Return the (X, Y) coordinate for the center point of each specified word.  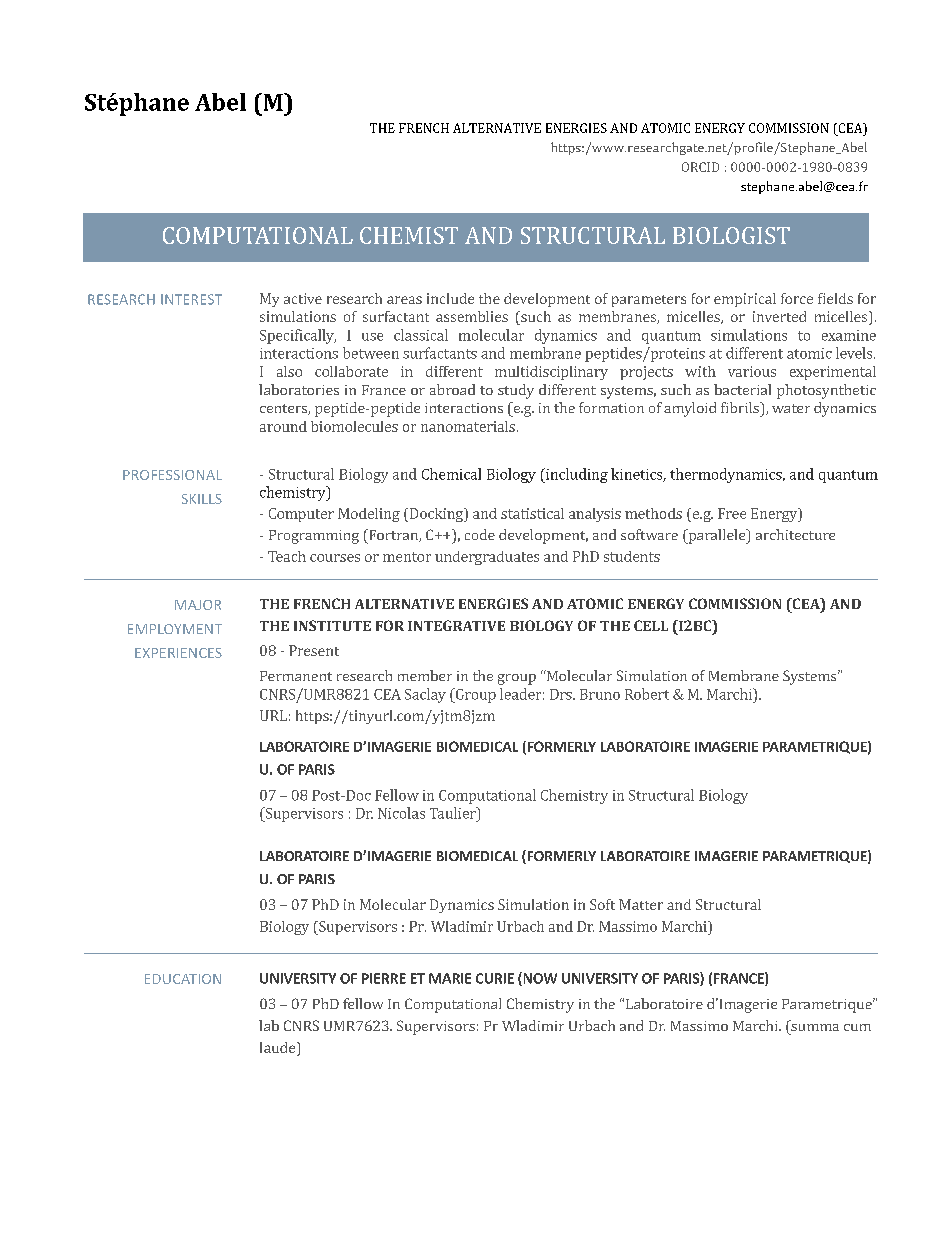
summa (815, 1027)
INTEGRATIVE (456, 625)
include (450, 298)
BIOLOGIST (731, 235)
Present (314, 650)
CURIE (495, 978)
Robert (647, 694)
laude (279, 1047)
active (303, 298)
